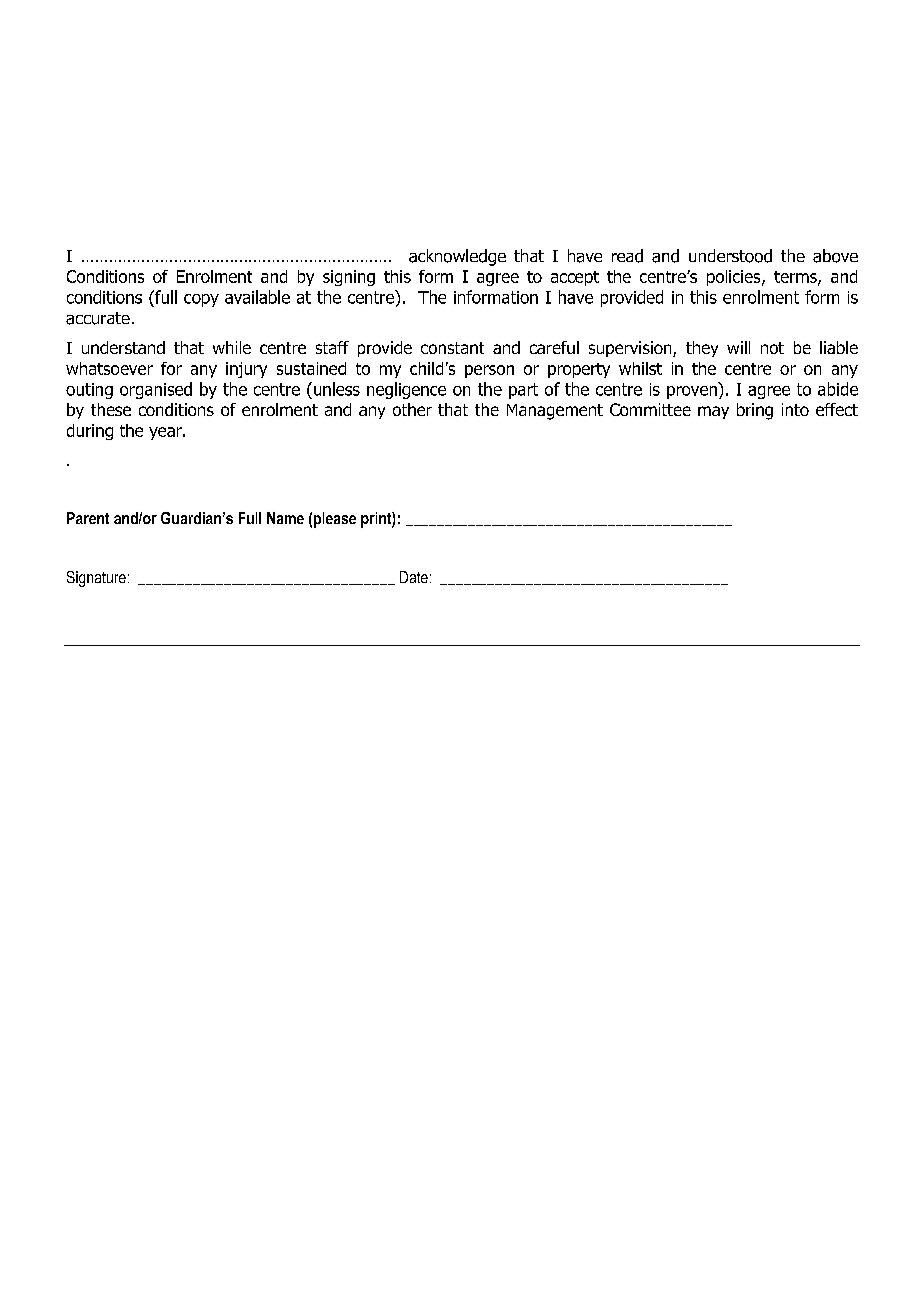 The image size is (924, 1308). What do you see at coordinates (111, 409) in the document?
I see `these` at bounding box center [111, 409].
